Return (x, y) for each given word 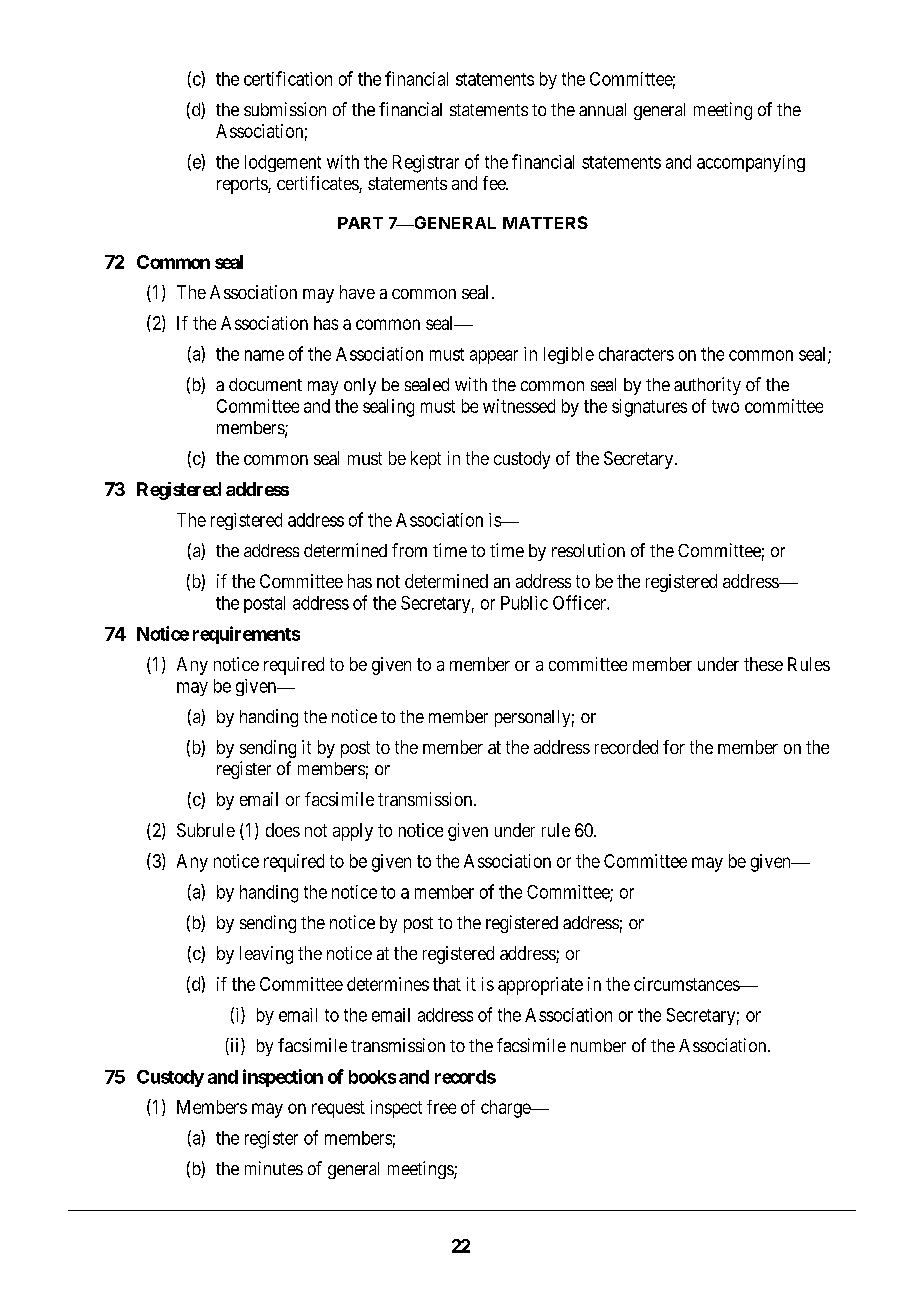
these (763, 664)
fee (495, 183)
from (409, 550)
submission (285, 109)
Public (524, 603)
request (338, 1109)
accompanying (751, 163)
